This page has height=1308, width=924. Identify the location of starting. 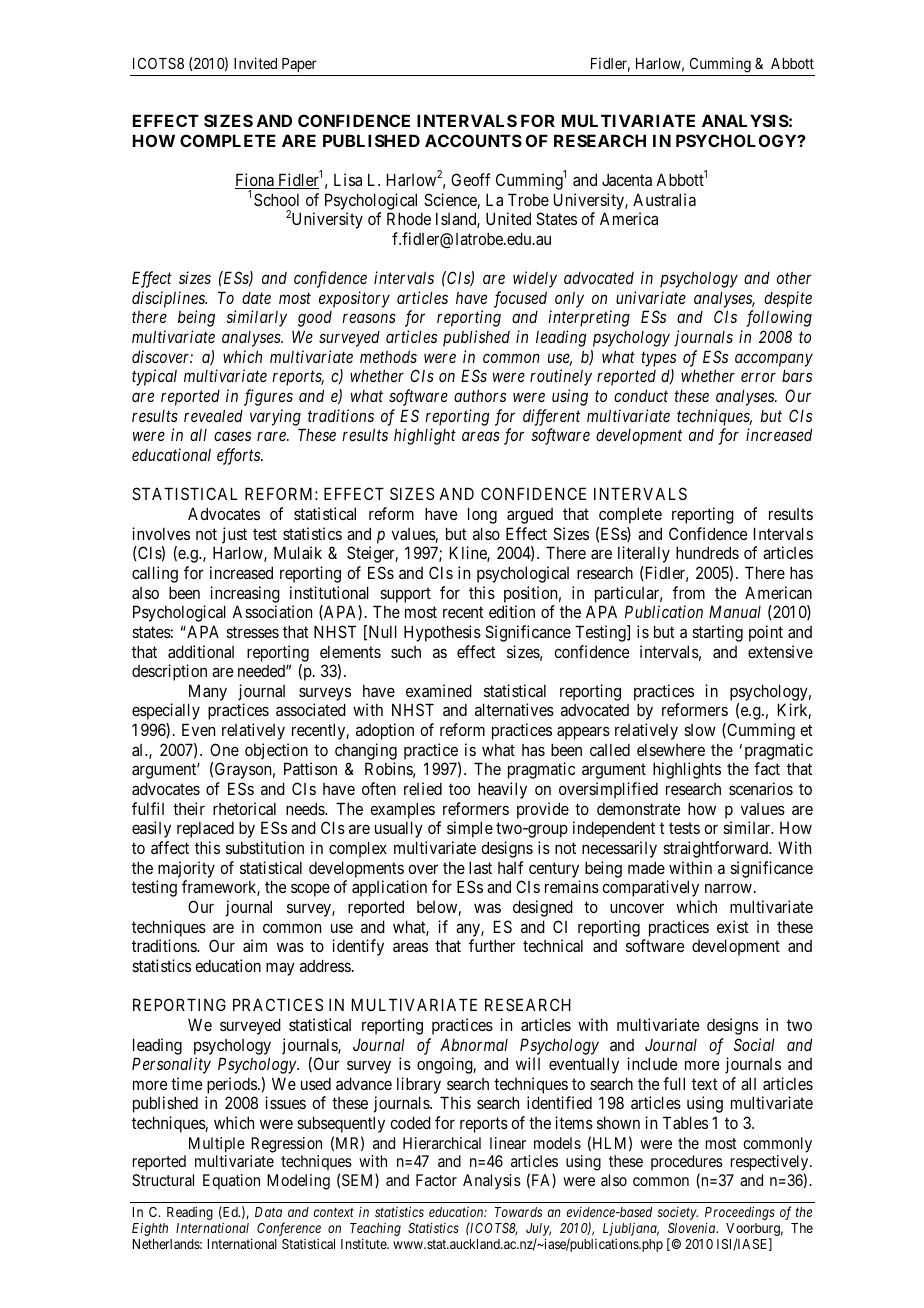
(717, 633).
